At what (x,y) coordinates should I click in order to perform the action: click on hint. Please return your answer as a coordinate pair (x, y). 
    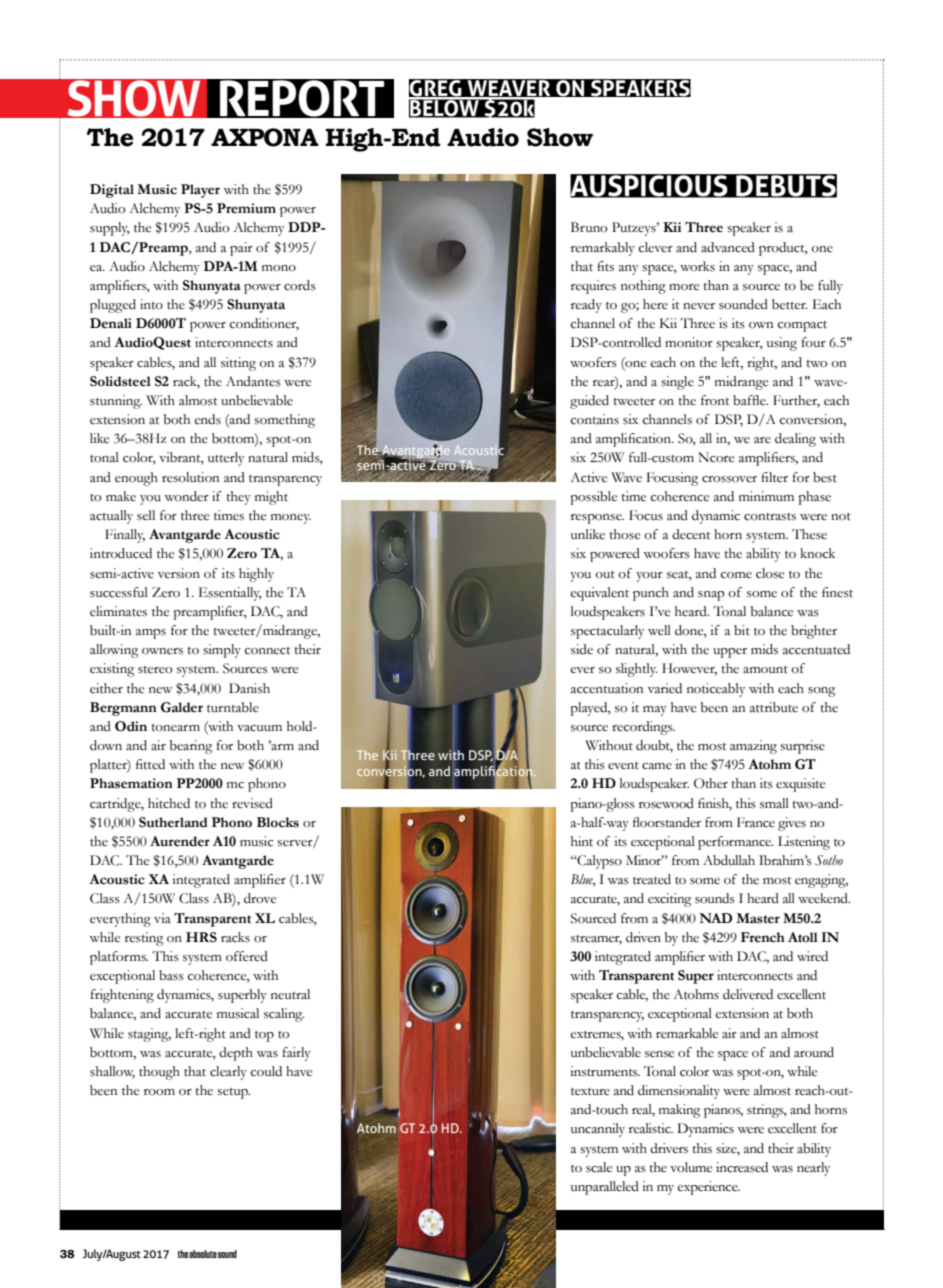
    Looking at the image, I should click on (582, 841).
